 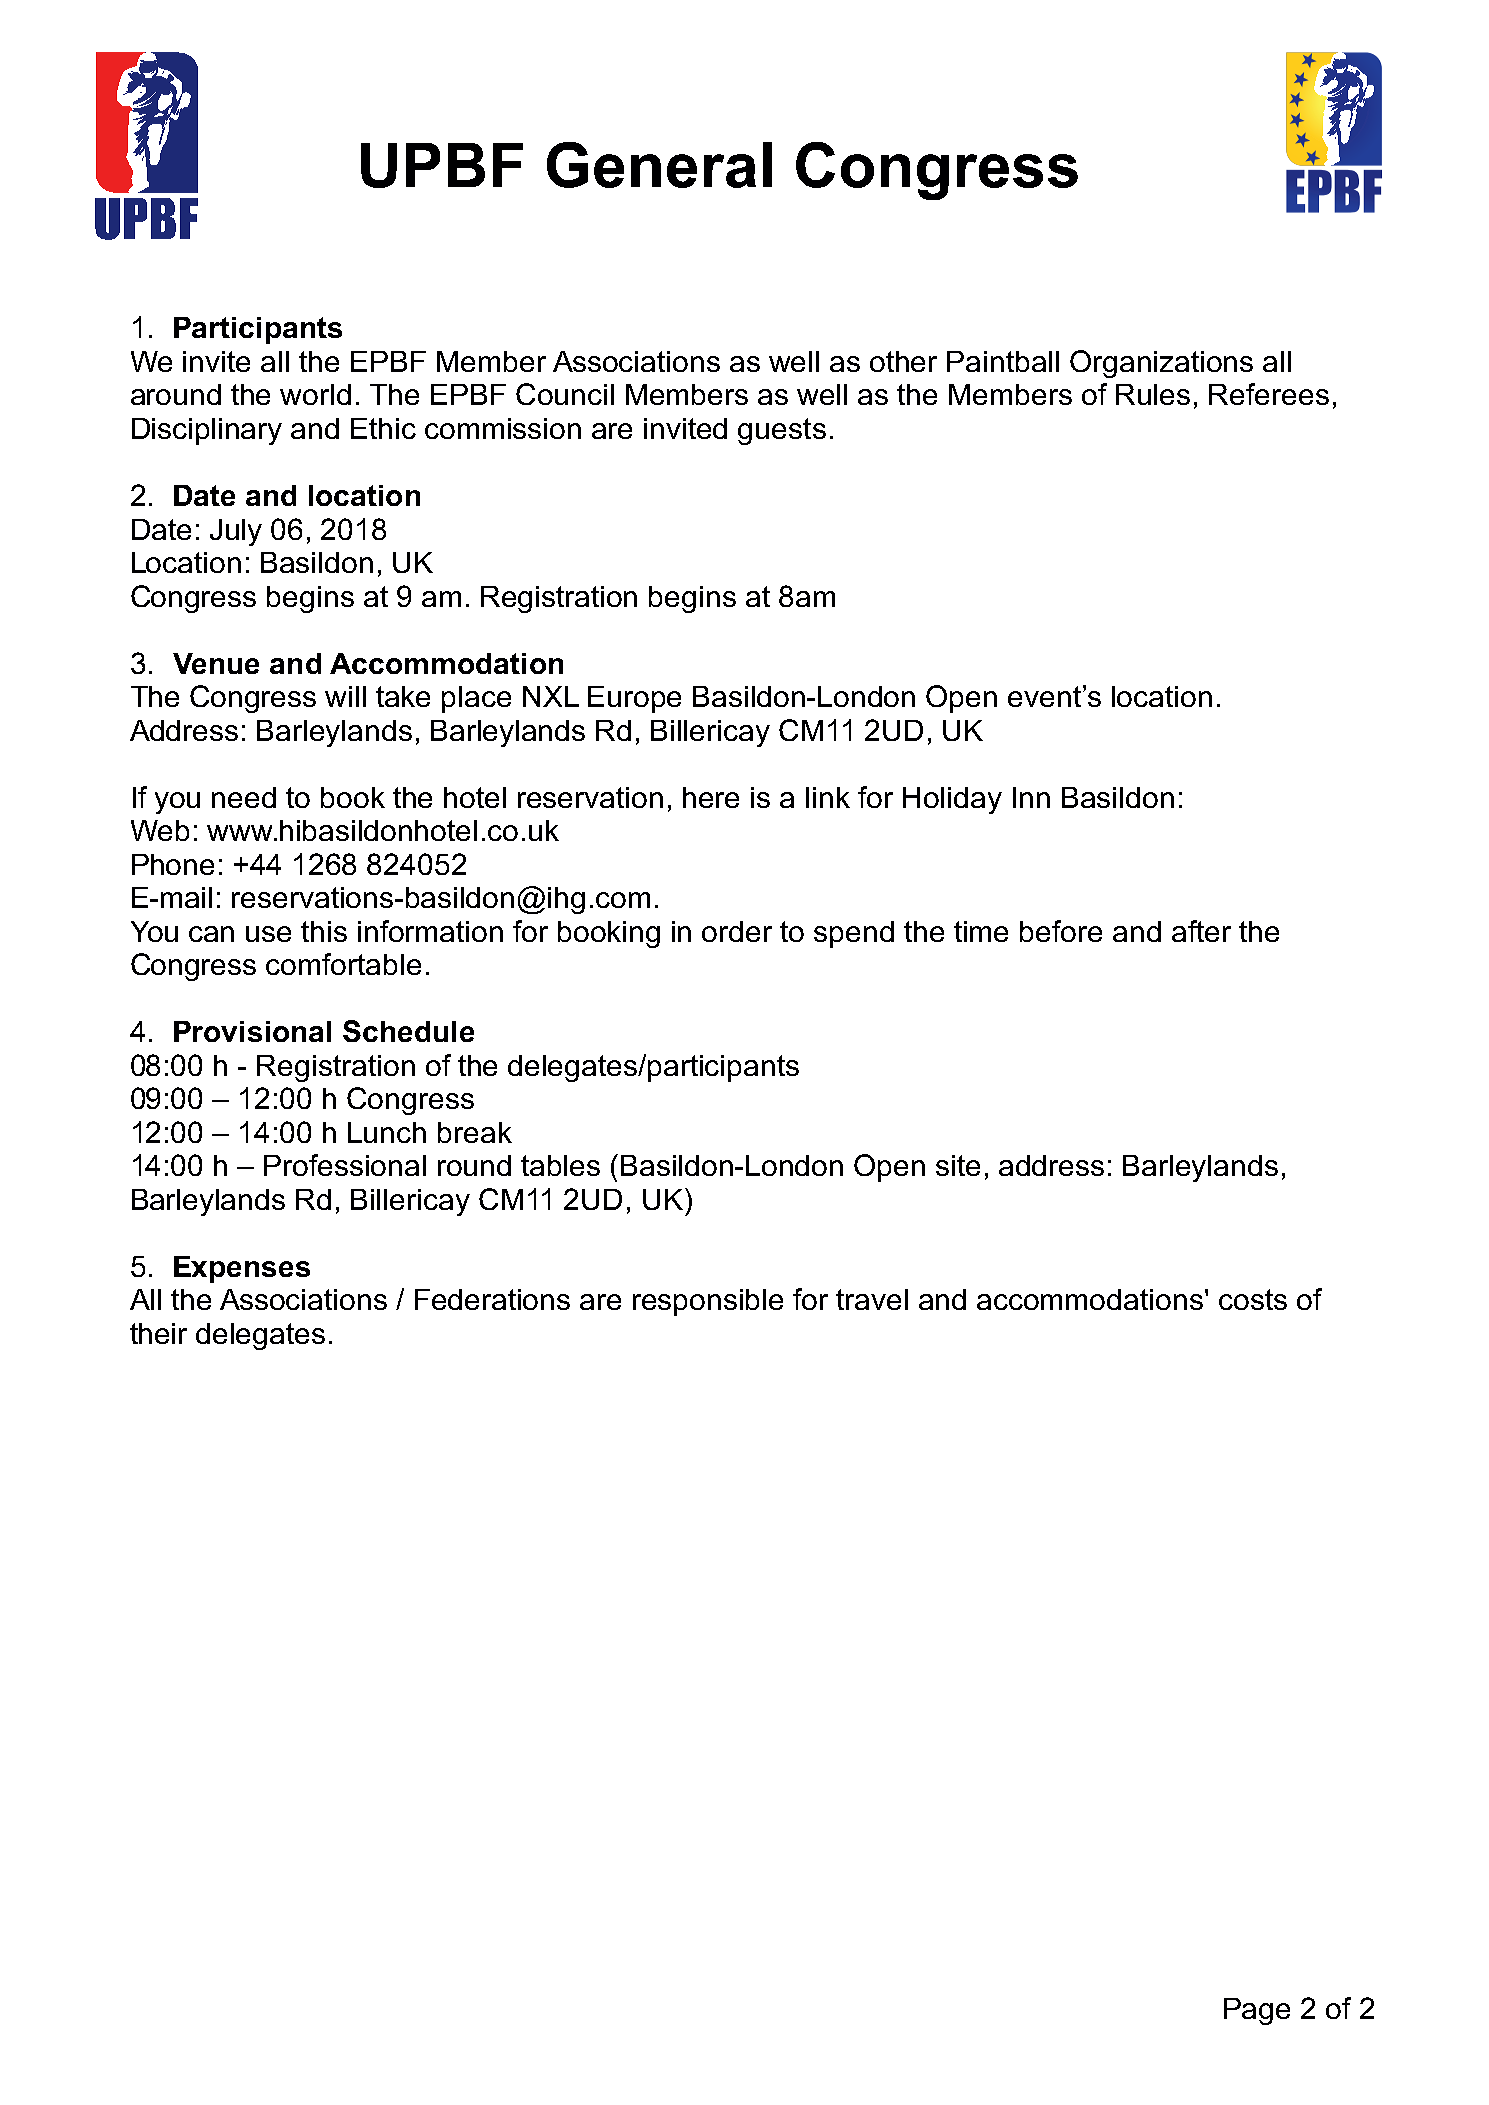 I want to click on Provisional, so click(x=252, y=1031).
